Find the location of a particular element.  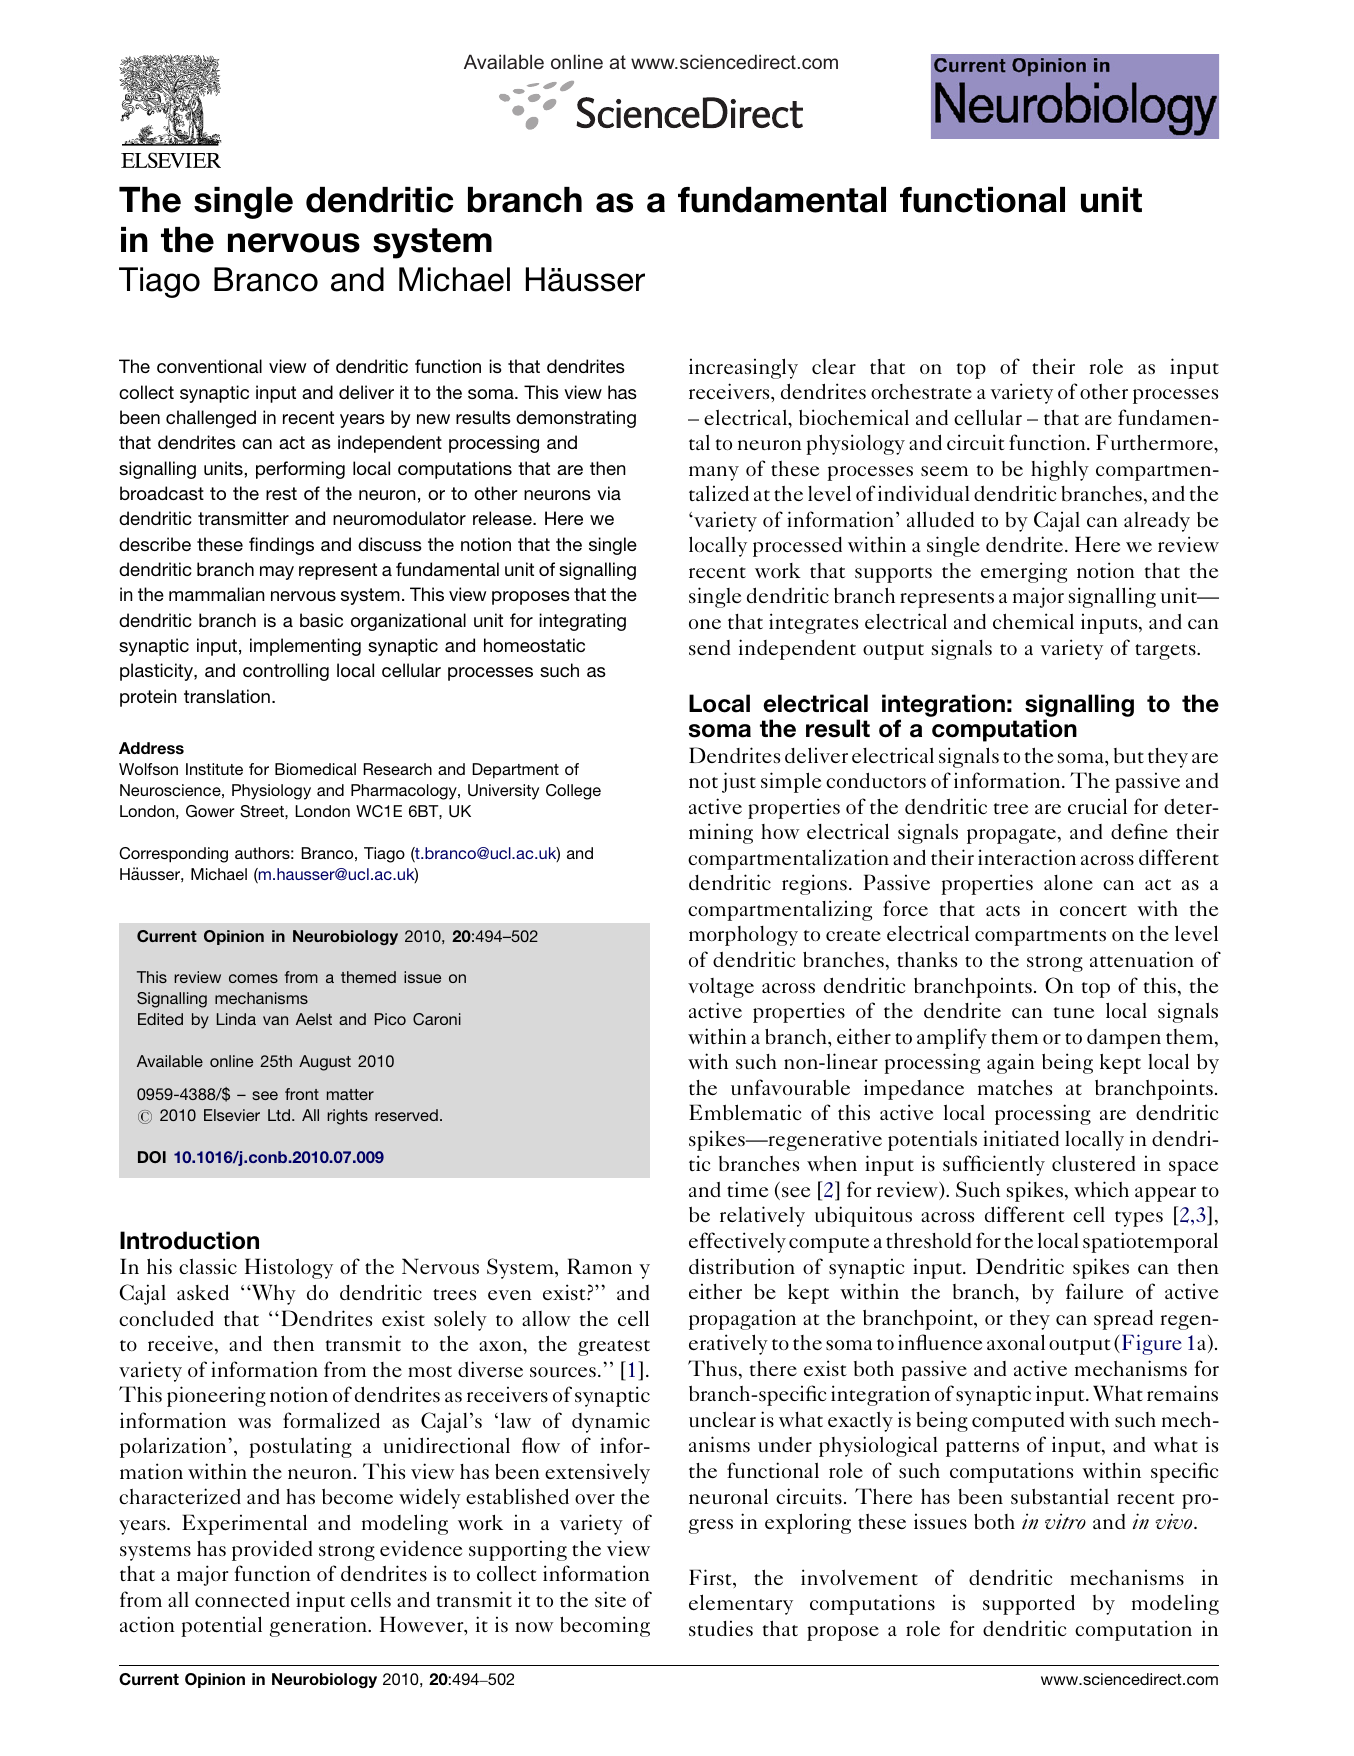

tune is located at coordinates (1074, 1012).
